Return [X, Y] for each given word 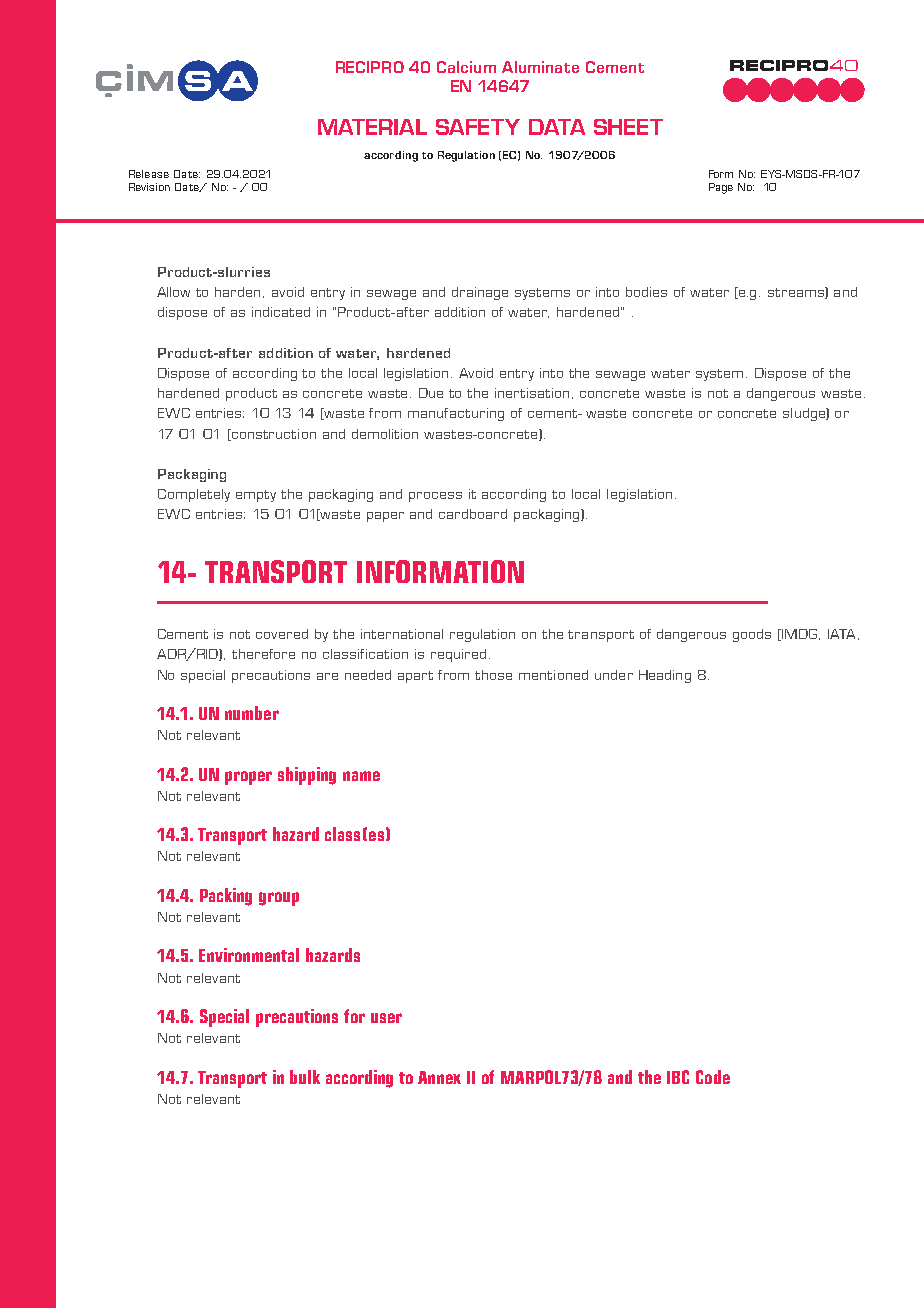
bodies [646, 292]
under [614, 675]
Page [721, 188]
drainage [480, 293]
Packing [226, 897]
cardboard [473, 514]
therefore [263, 654]
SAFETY [478, 127]
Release [149, 174]
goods [752, 635]
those [493, 675]
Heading [665, 676]
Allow [173, 292]
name [361, 776]
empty [256, 496]
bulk [305, 1077]
